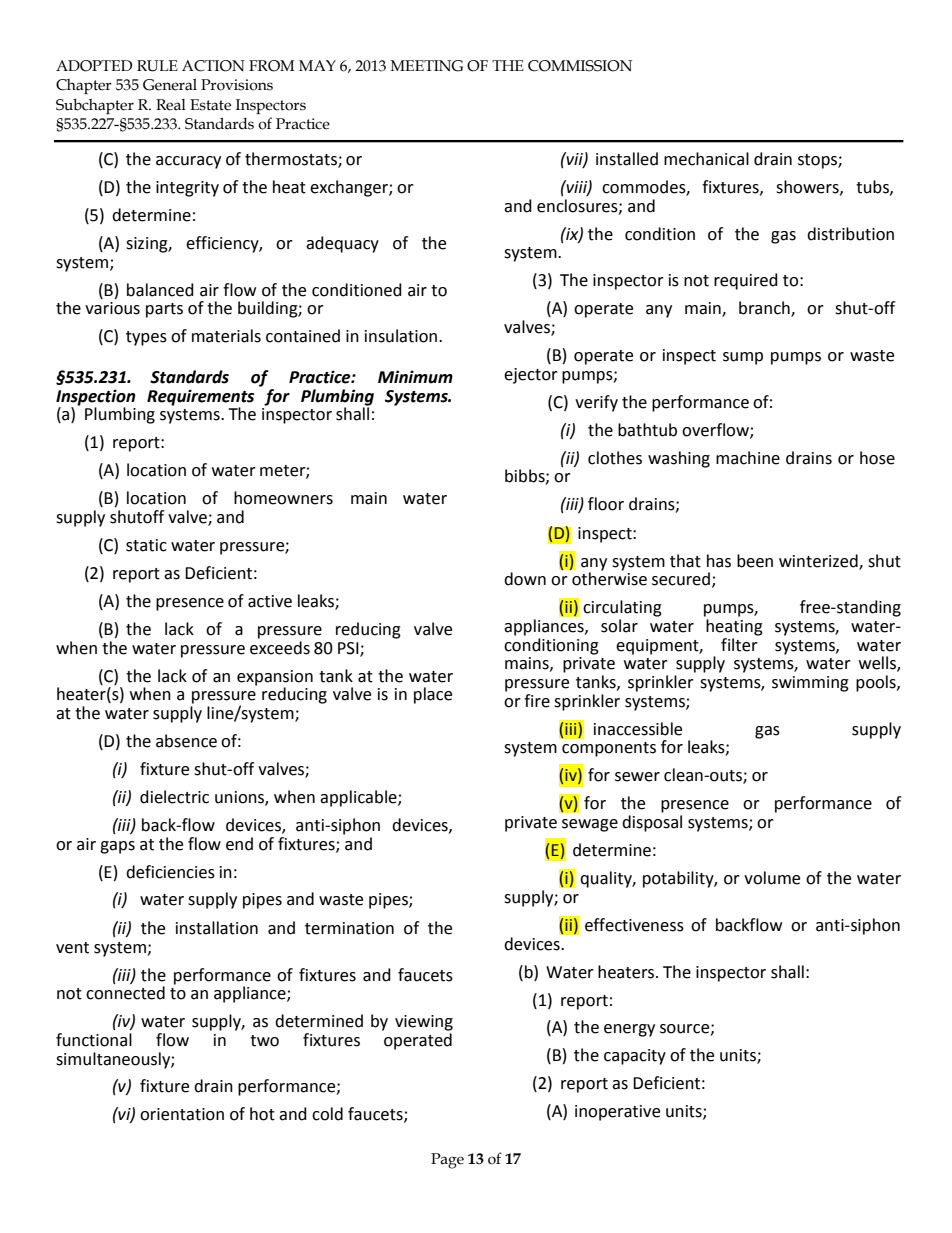 The height and width of the image is (1233, 952). Describe the element at coordinates (748, 458) in the image. I see `machine` at that location.
